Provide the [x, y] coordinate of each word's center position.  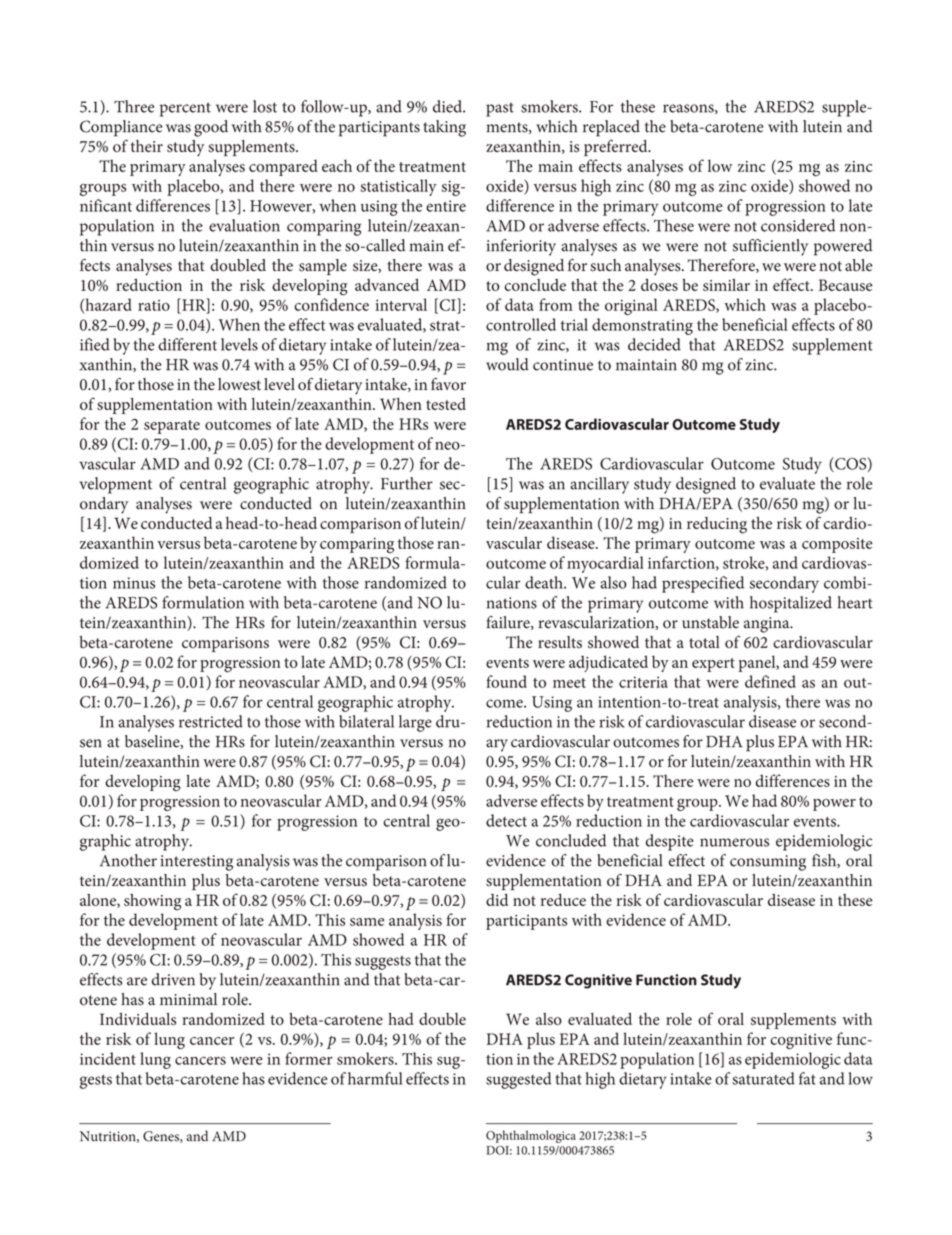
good [211, 128]
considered [798, 225]
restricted [211, 721]
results [560, 642]
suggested [518, 1080]
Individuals [138, 1019]
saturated [763, 1078]
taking [444, 128]
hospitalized [791, 604]
